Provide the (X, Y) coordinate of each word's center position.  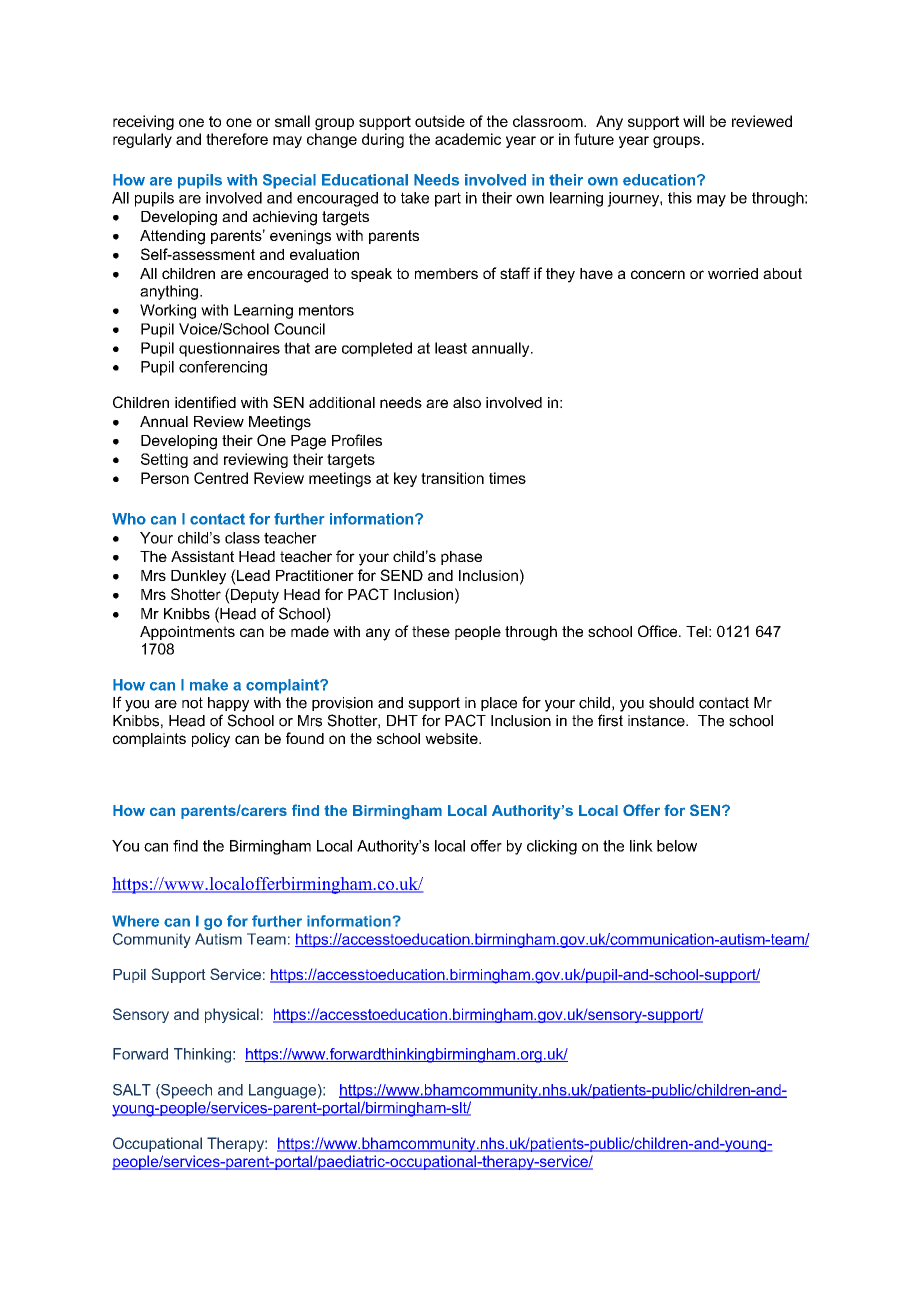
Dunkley (198, 577)
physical (232, 1015)
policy (211, 740)
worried (733, 273)
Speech (185, 1091)
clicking (552, 847)
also (467, 402)
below (677, 846)
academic (468, 139)
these (431, 631)
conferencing (223, 368)
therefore (237, 139)
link (641, 846)
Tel (696, 631)
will (693, 121)
